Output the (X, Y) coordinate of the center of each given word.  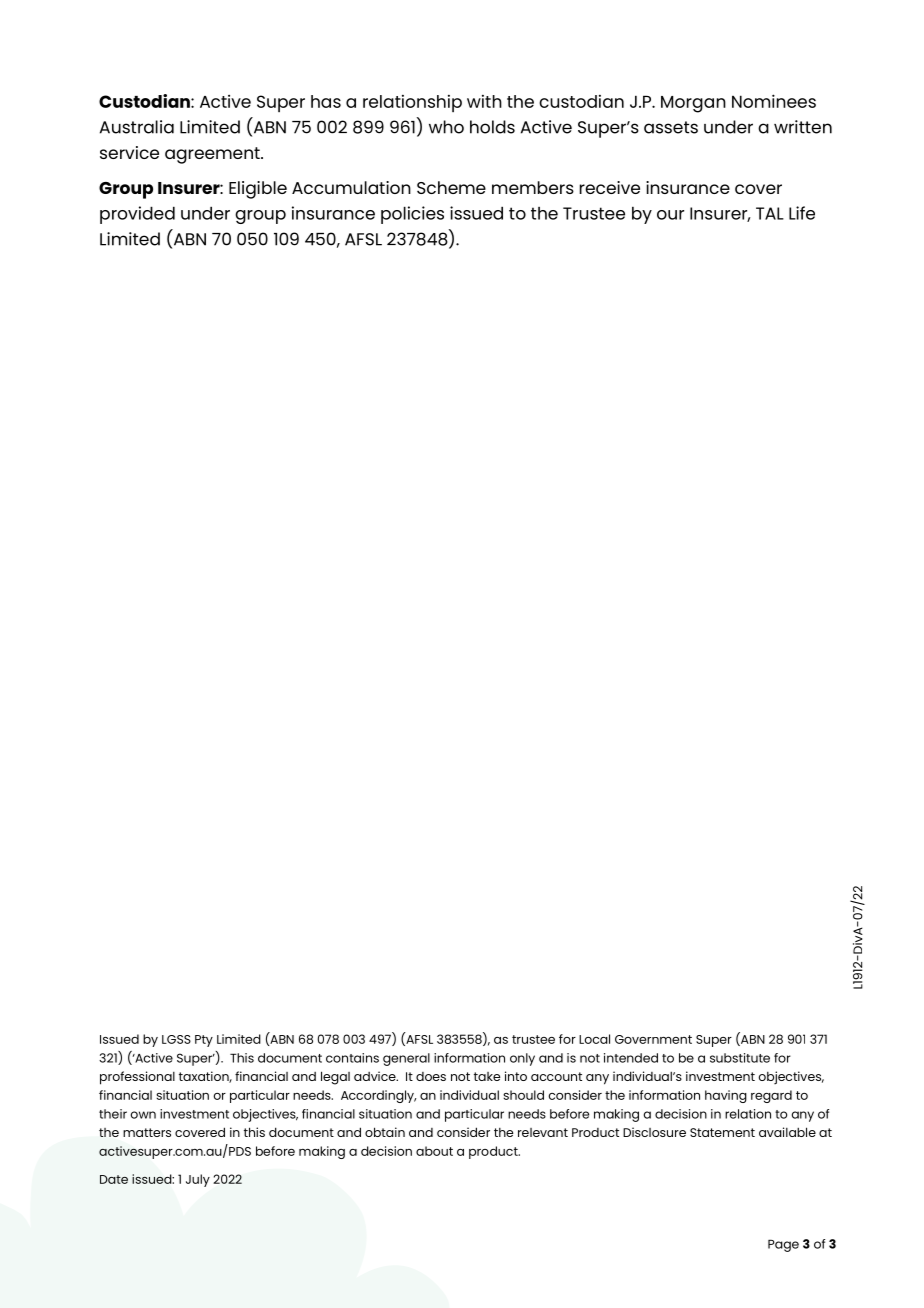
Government (653, 1039)
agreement (213, 155)
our (670, 215)
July (198, 1180)
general (406, 1059)
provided (137, 215)
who (446, 127)
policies (412, 215)
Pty (204, 1041)
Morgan (693, 104)
